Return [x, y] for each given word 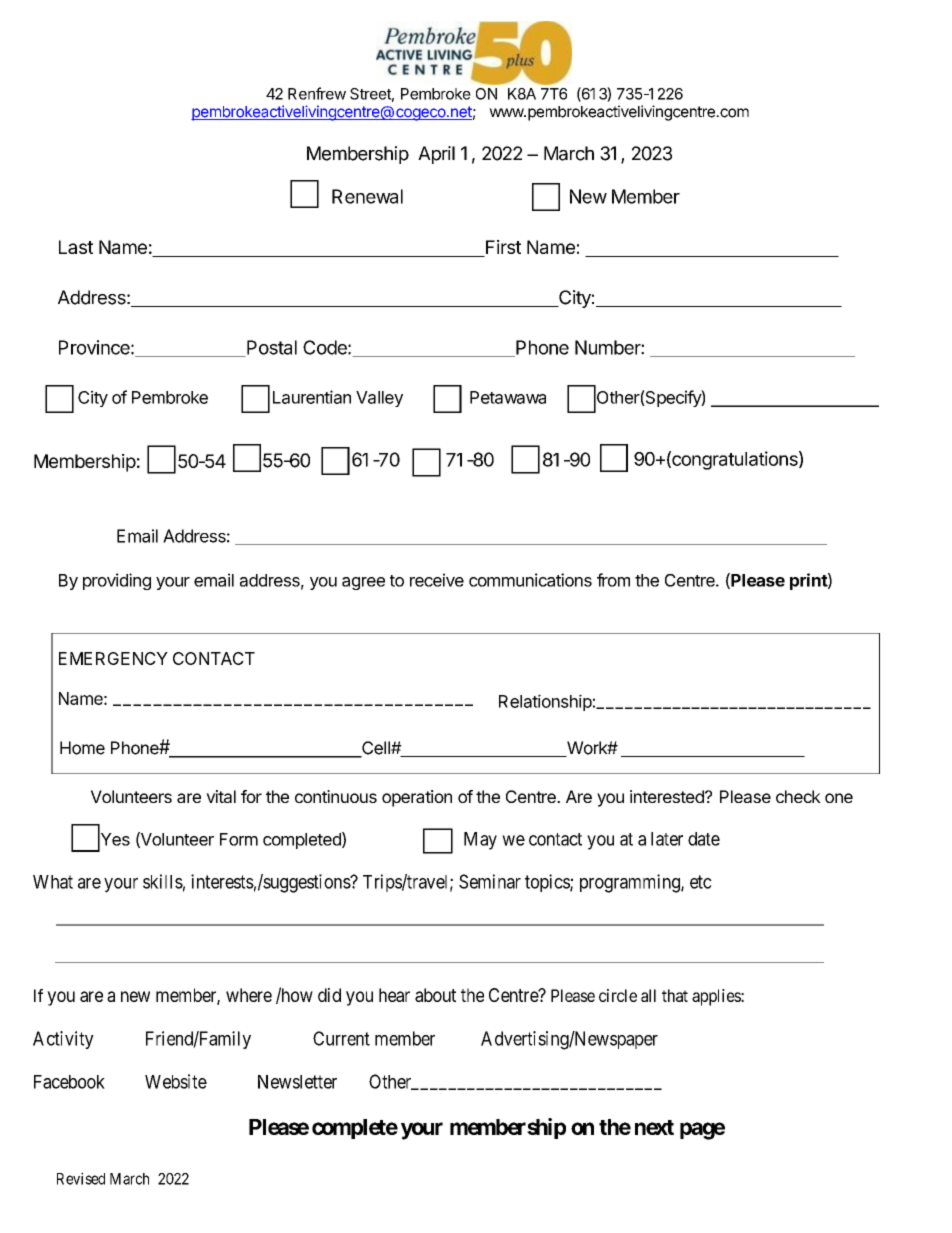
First [502, 248]
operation [417, 798]
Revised [81, 1178]
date [704, 839]
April [436, 155]
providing [117, 581]
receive [437, 580]
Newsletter [297, 1082]
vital [221, 796]
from [613, 580]
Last [76, 247]
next [654, 1127]
